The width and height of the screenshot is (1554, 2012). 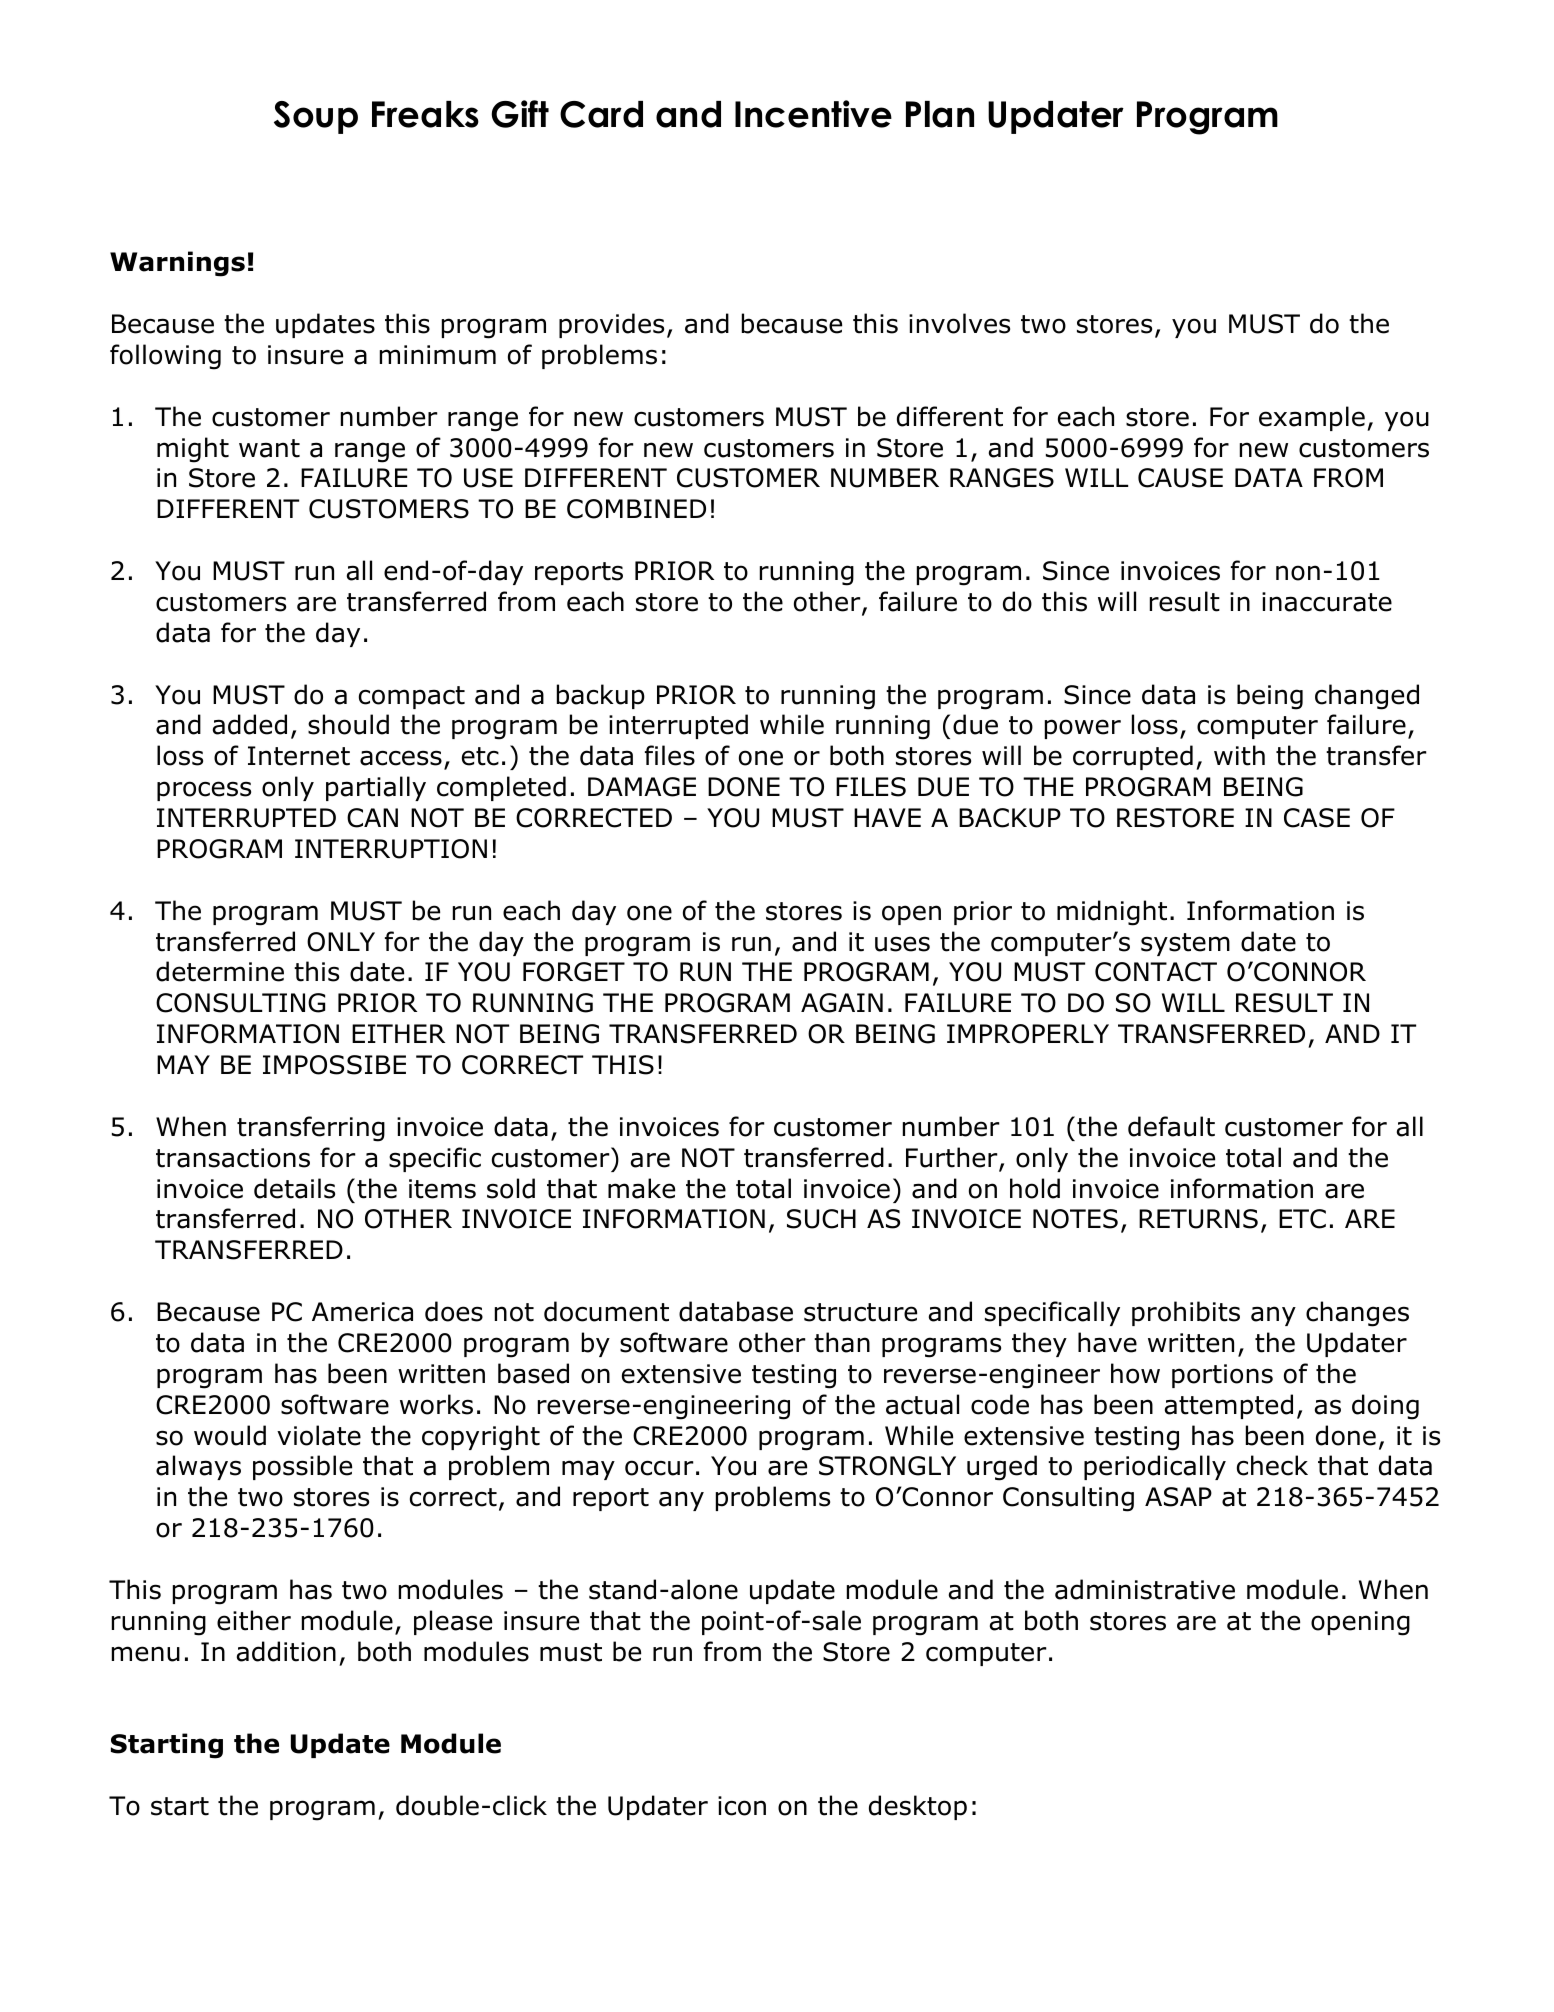 I want to click on Plan, so click(x=940, y=114).
